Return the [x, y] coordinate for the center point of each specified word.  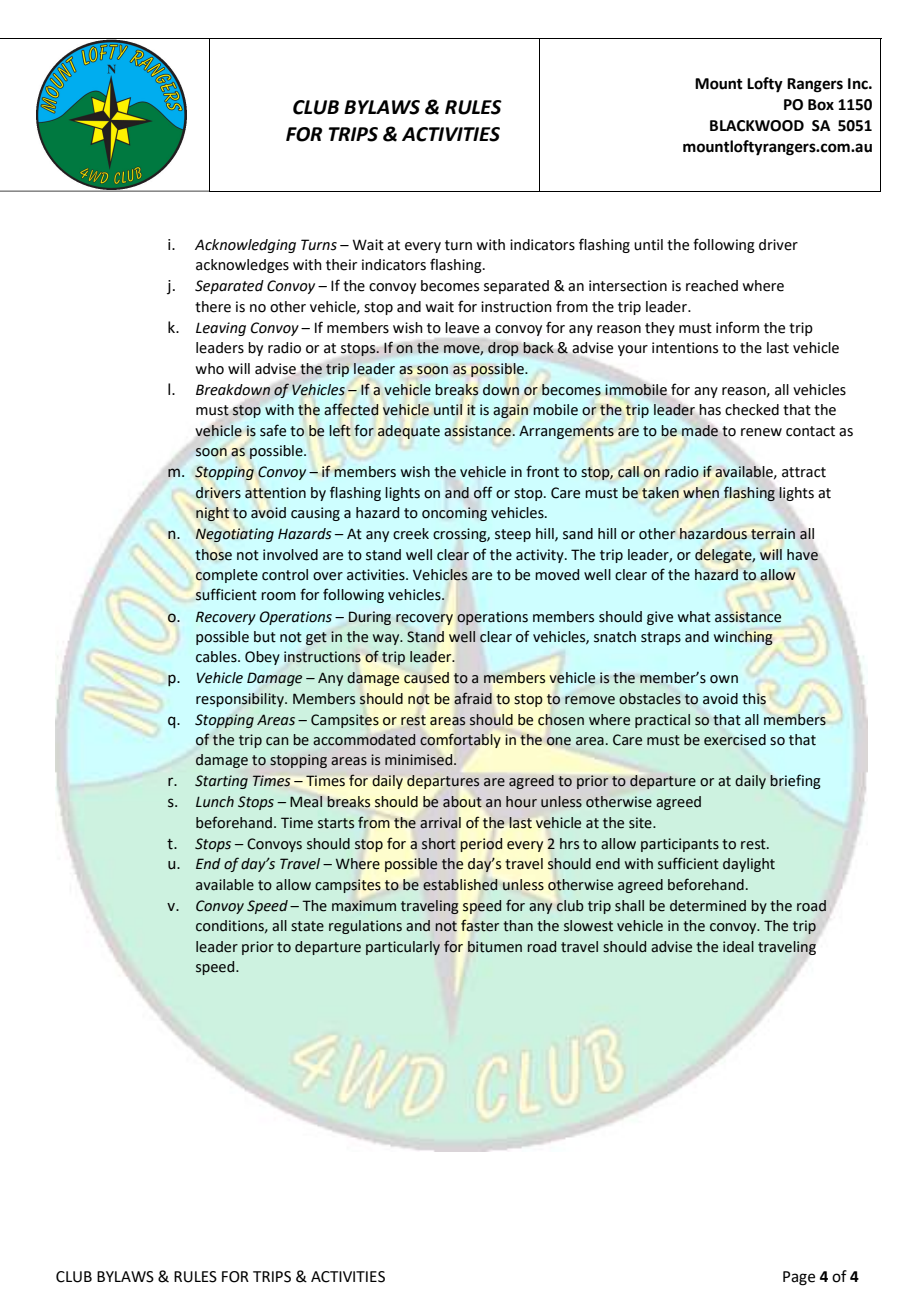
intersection [628, 286]
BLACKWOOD [757, 126]
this [754, 699]
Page [799, 1278]
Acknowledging [245, 246]
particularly [403, 948]
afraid [473, 698]
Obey [262, 658]
